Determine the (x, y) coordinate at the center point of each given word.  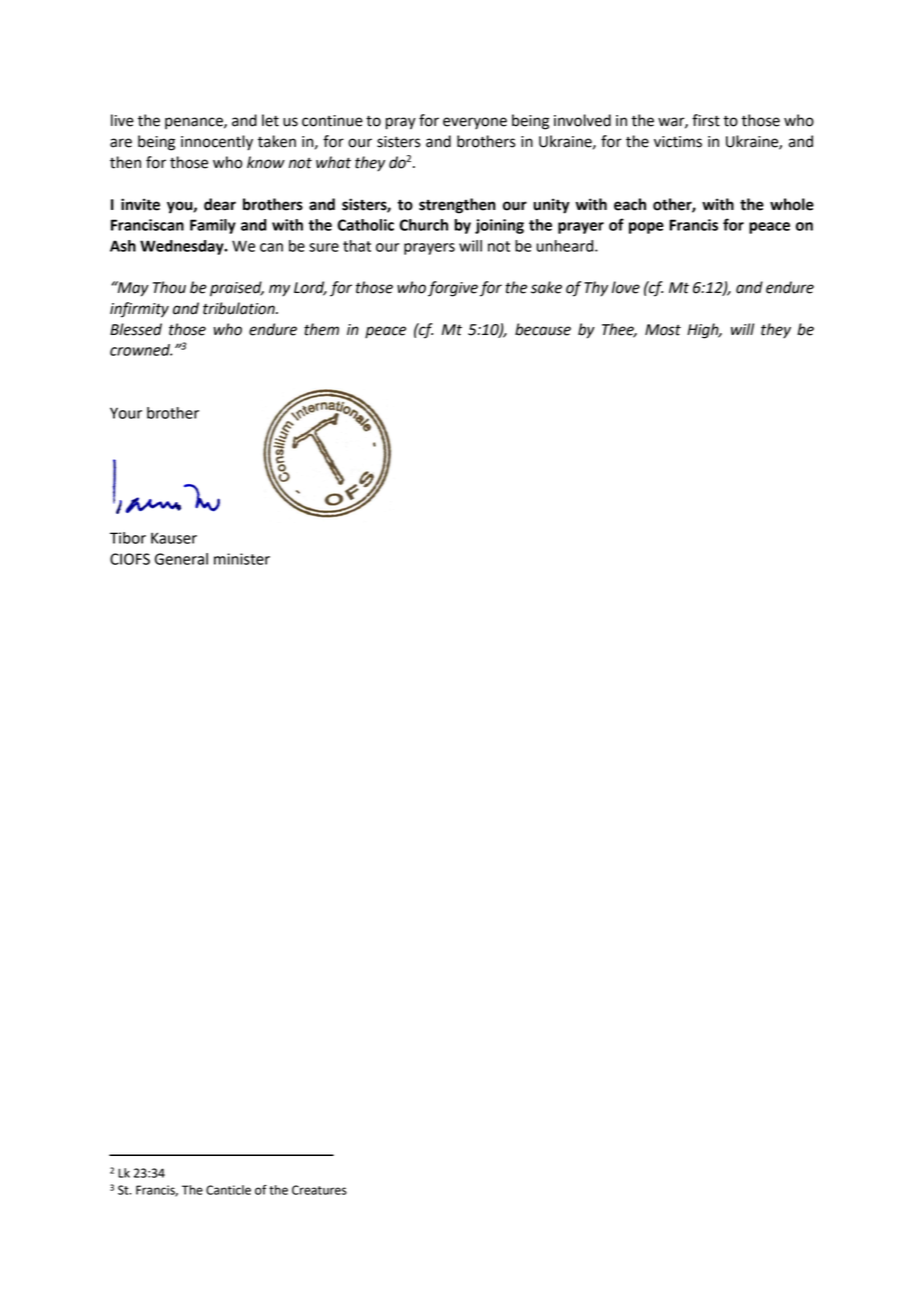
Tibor (128, 538)
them (321, 329)
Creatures (319, 1190)
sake (546, 287)
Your (126, 413)
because (543, 329)
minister (242, 559)
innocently (217, 143)
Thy (596, 289)
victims (678, 142)
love (626, 287)
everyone (475, 123)
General (181, 559)
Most (663, 330)
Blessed (136, 329)
